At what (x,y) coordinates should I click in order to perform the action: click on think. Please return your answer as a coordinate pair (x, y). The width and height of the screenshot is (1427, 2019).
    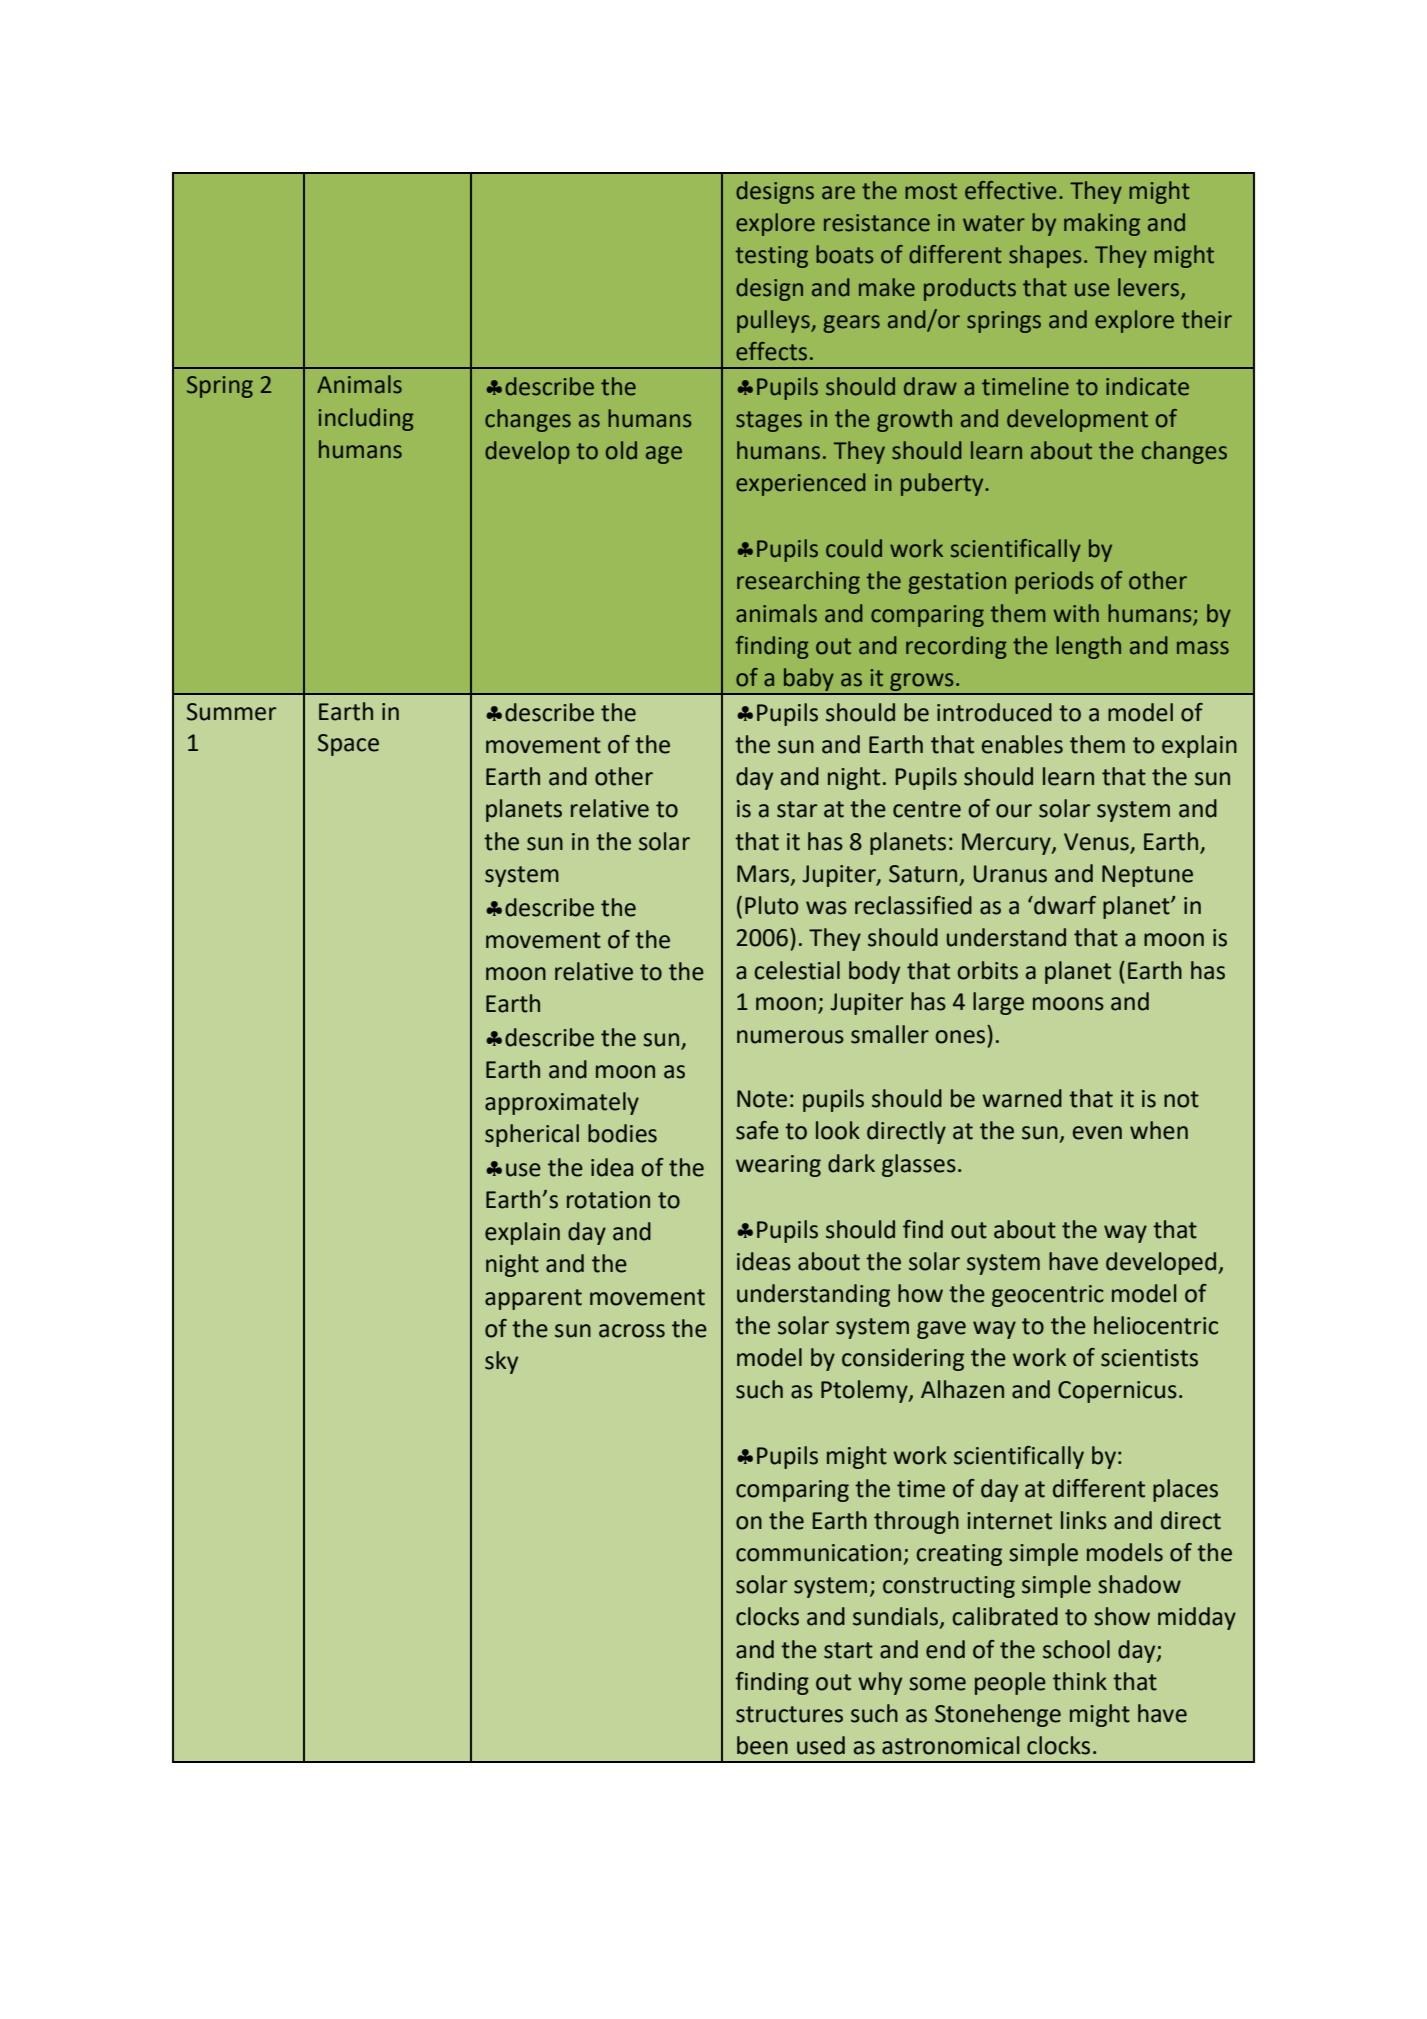
    Looking at the image, I should click on (1080, 1681).
